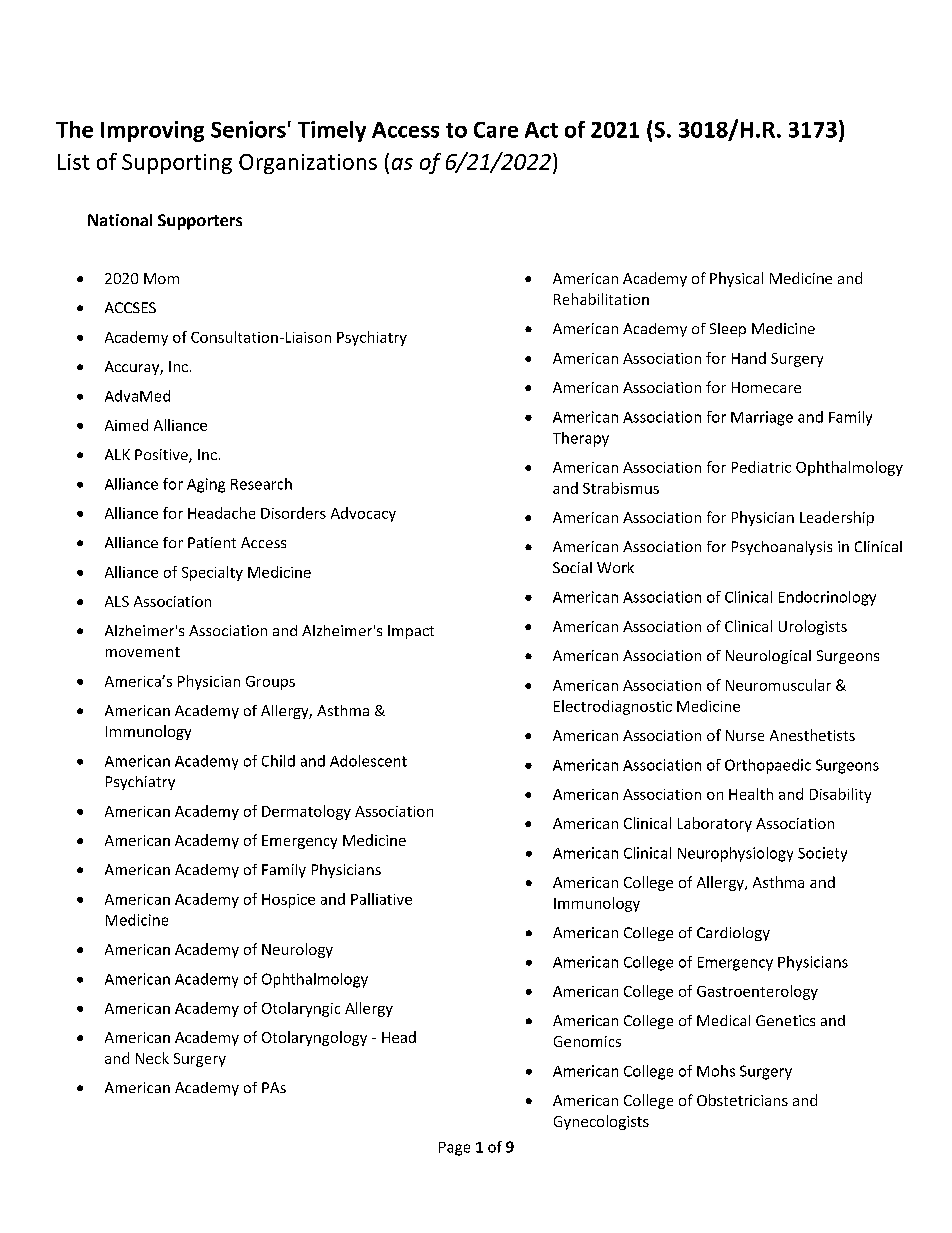  I want to click on movement, so click(143, 652).
